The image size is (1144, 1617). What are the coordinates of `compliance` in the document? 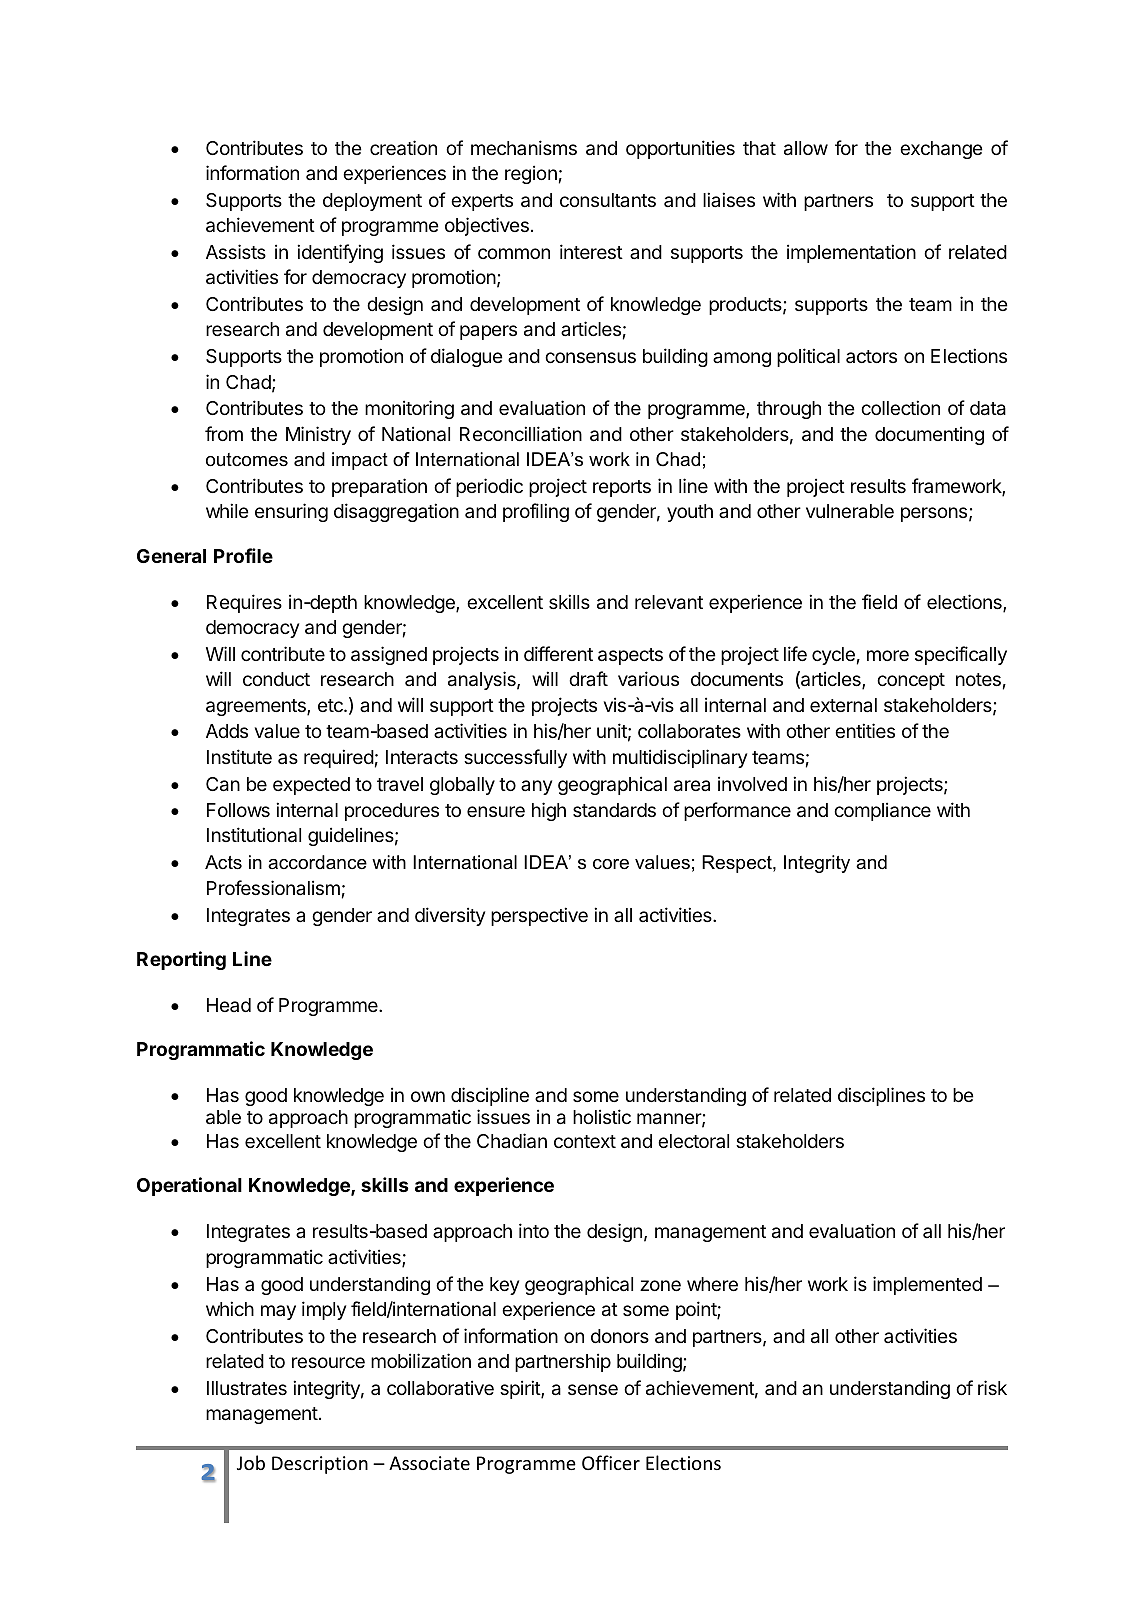 It's located at (882, 811).
